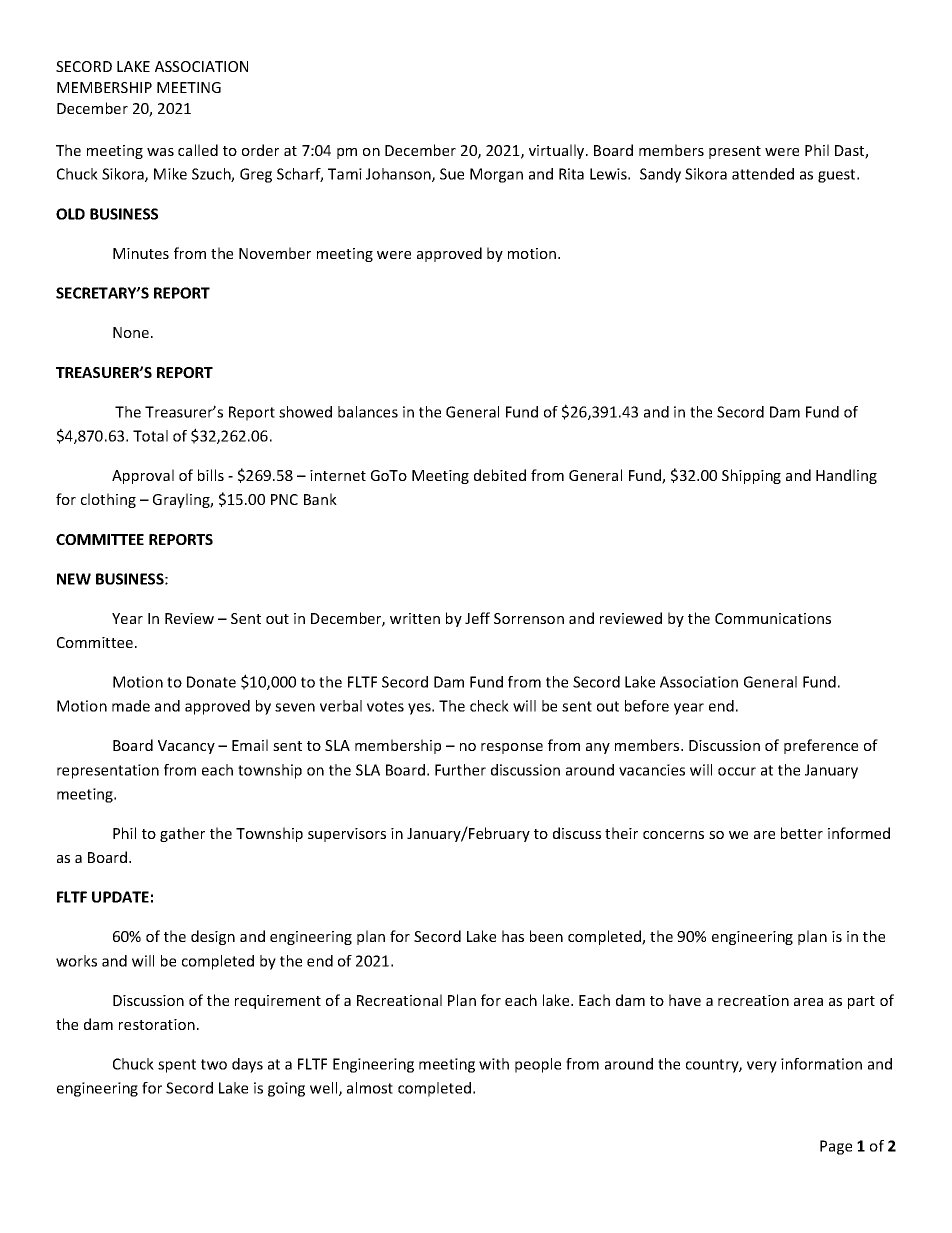  I want to click on very, so click(762, 1067).
